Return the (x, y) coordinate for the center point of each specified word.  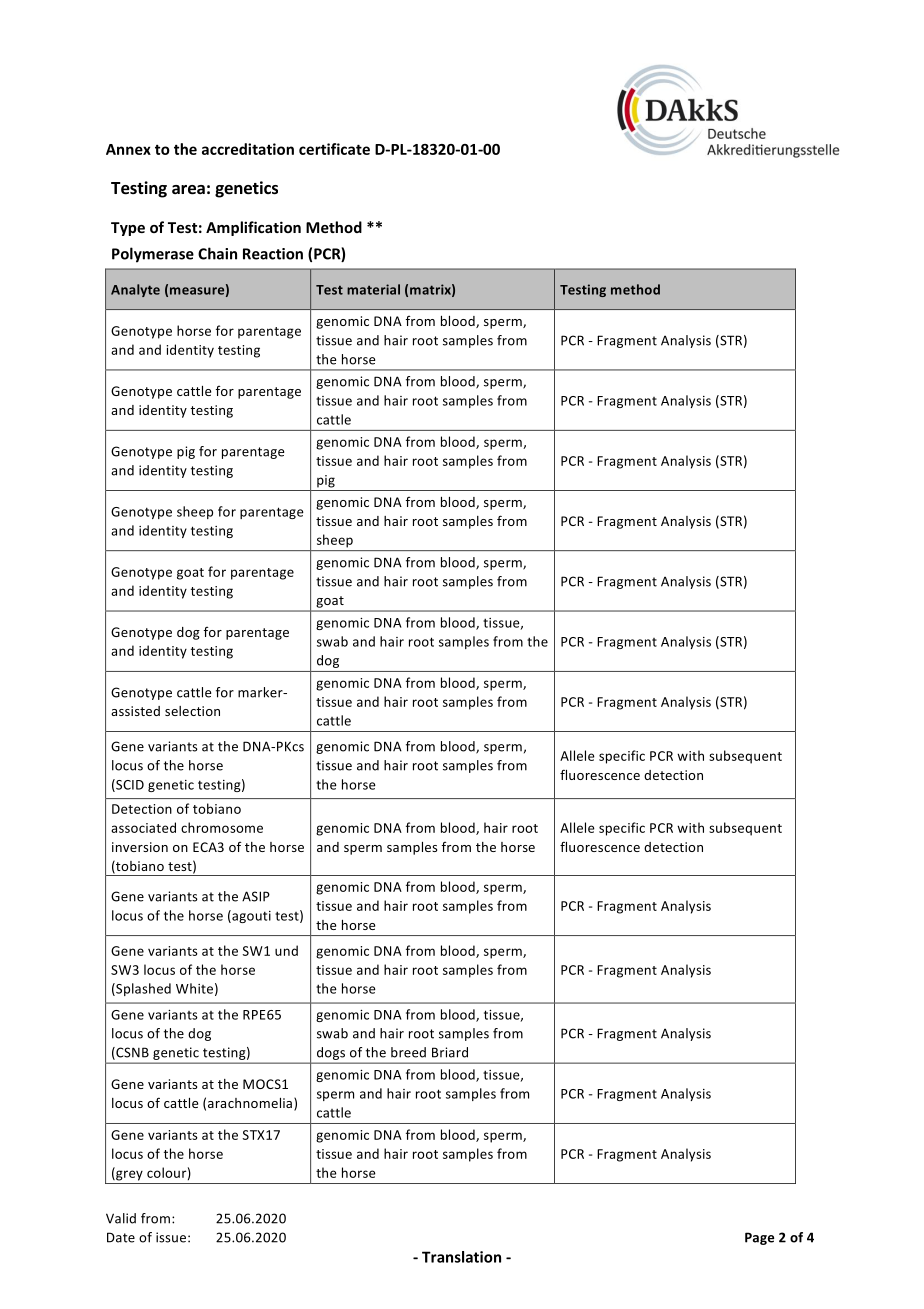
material (373, 289)
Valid (121, 1218)
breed (408, 1052)
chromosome (222, 827)
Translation (461, 1257)
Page (759, 1238)
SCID (129, 785)
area (188, 190)
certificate (334, 149)
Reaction (273, 254)
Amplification (253, 228)
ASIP (256, 896)
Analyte (135, 290)
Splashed (142, 989)
